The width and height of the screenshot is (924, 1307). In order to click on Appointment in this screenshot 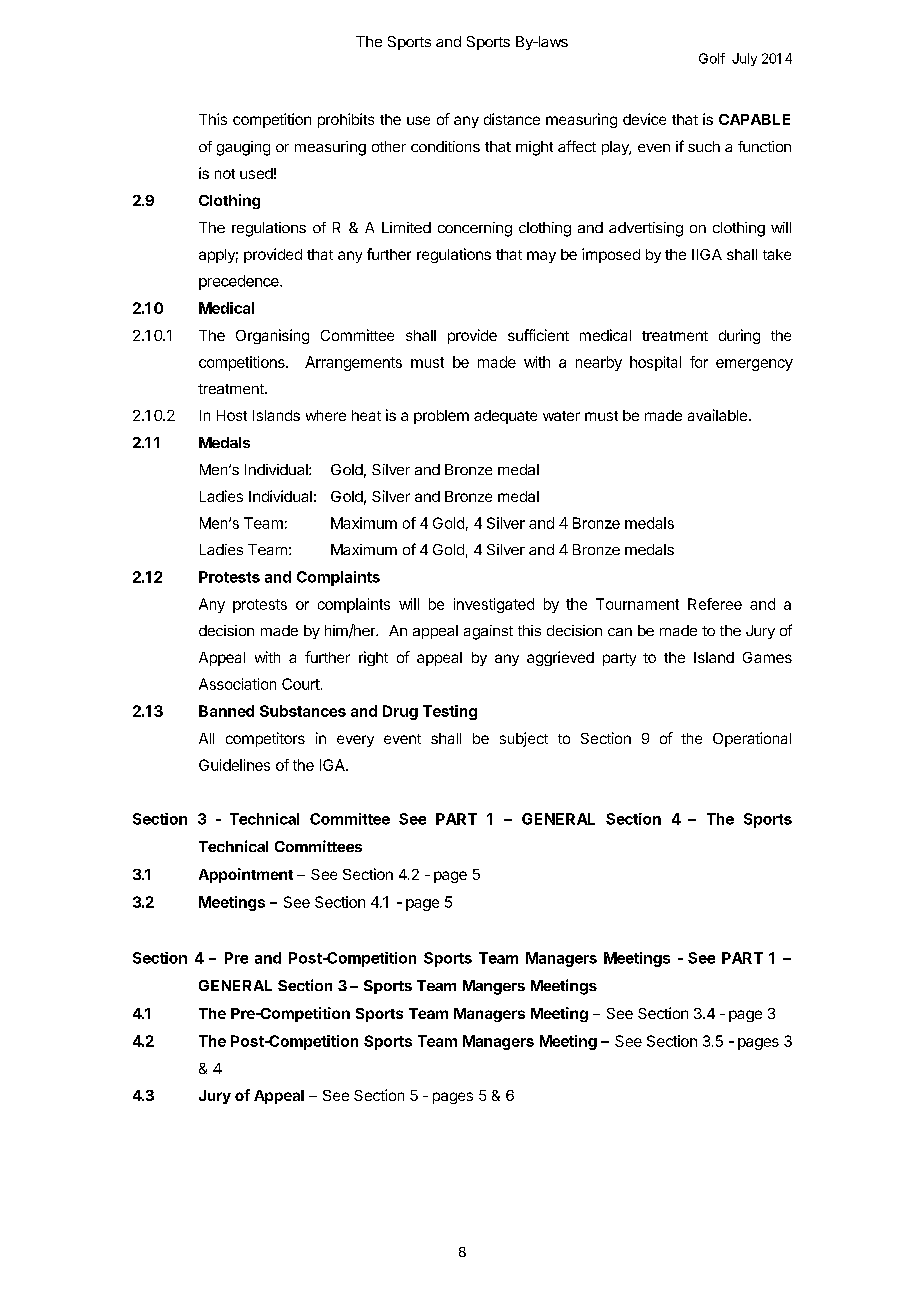, I will do `click(246, 875)`.
